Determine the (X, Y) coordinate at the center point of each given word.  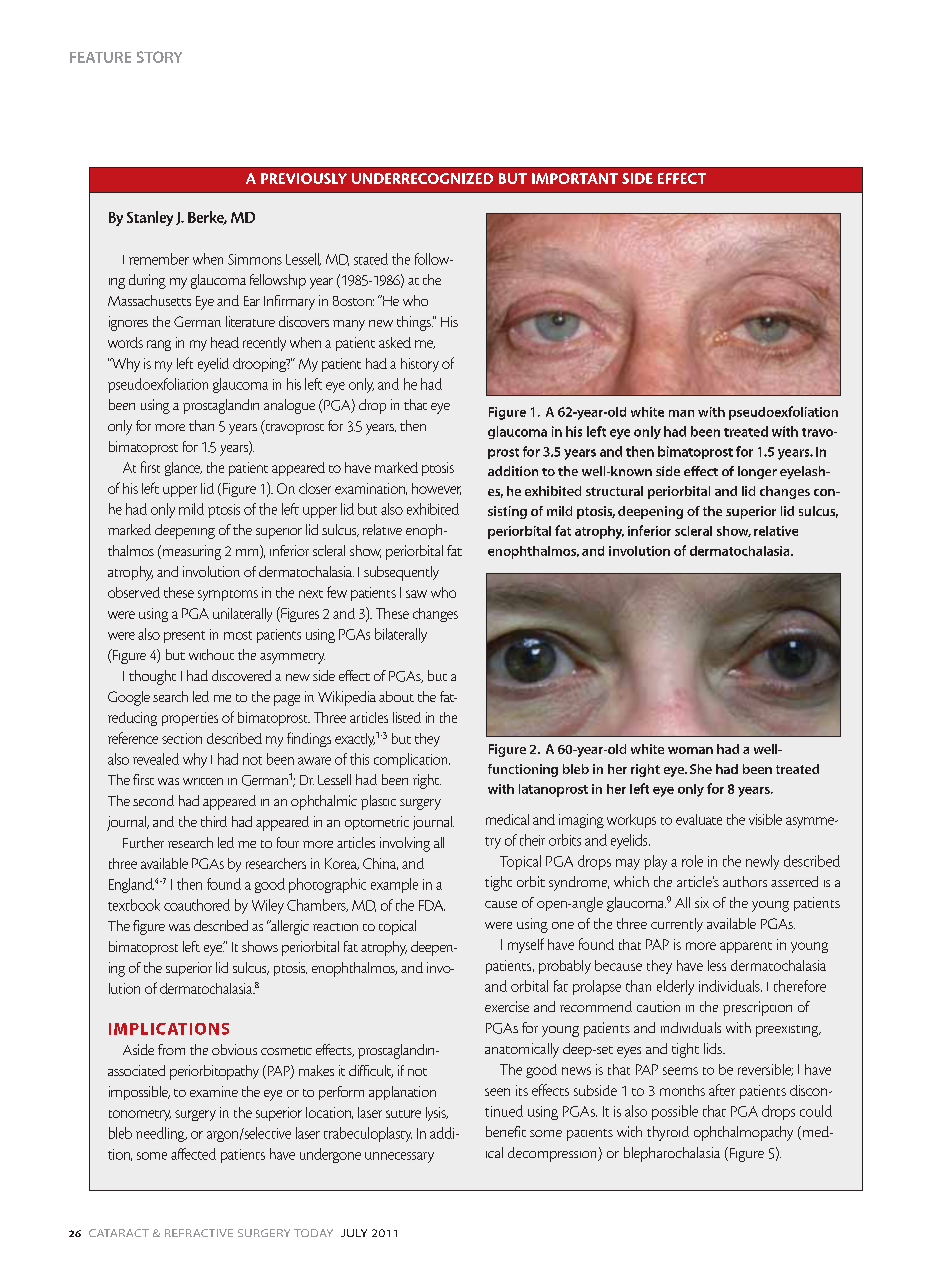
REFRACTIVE (199, 1233)
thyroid (668, 1133)
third (214, 821)
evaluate (699, 819)
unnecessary (399, 1157)
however (436, 489)
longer (757, 472)
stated (371, 259)
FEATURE (100, 57)
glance (183, 469)
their (532, 840)
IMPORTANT (575, 178)
